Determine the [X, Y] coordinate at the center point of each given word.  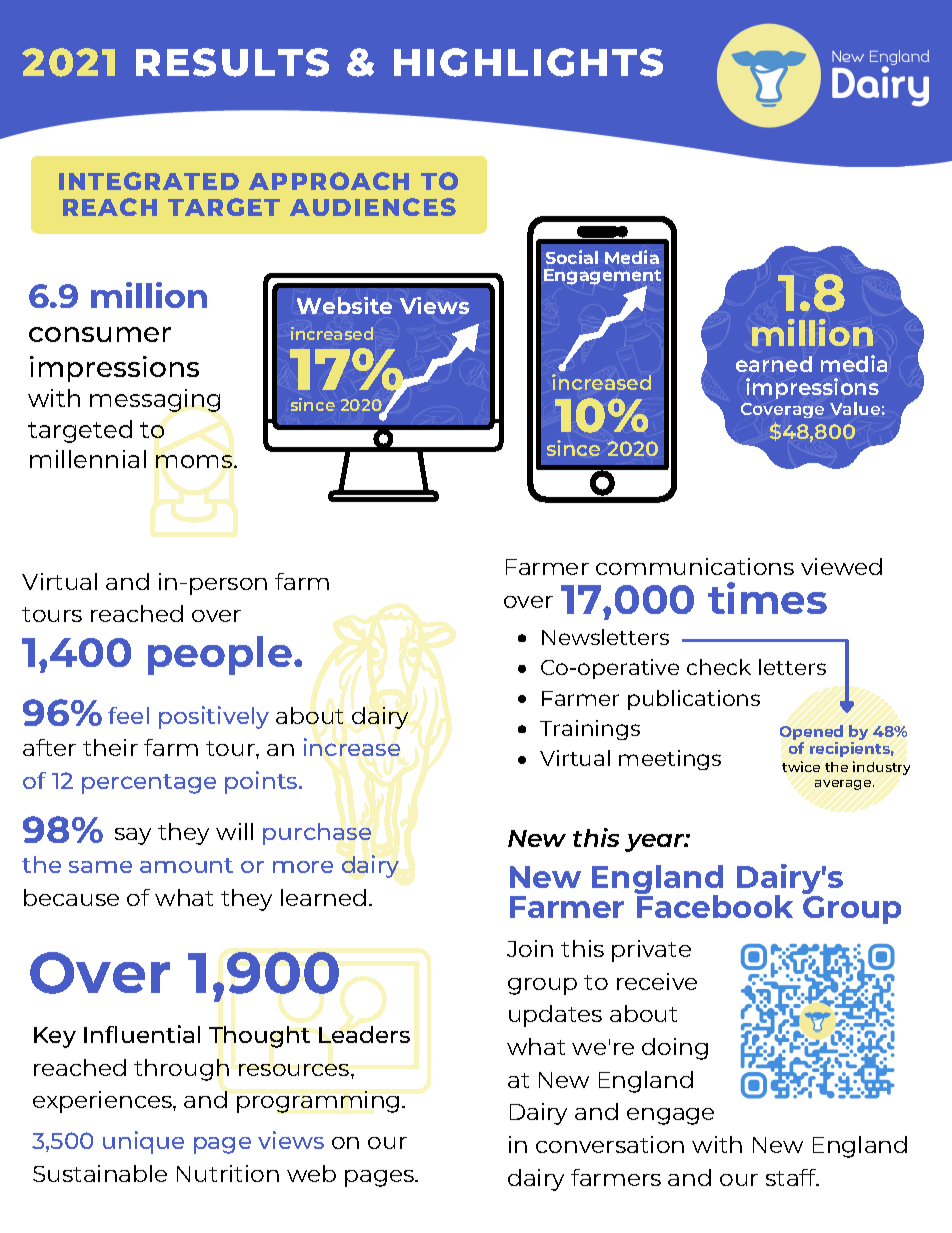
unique [143, 1142]
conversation [610, 1144]
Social [572, 257]
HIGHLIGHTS [528, 62]
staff [792, 1177]
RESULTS [232, 62]
